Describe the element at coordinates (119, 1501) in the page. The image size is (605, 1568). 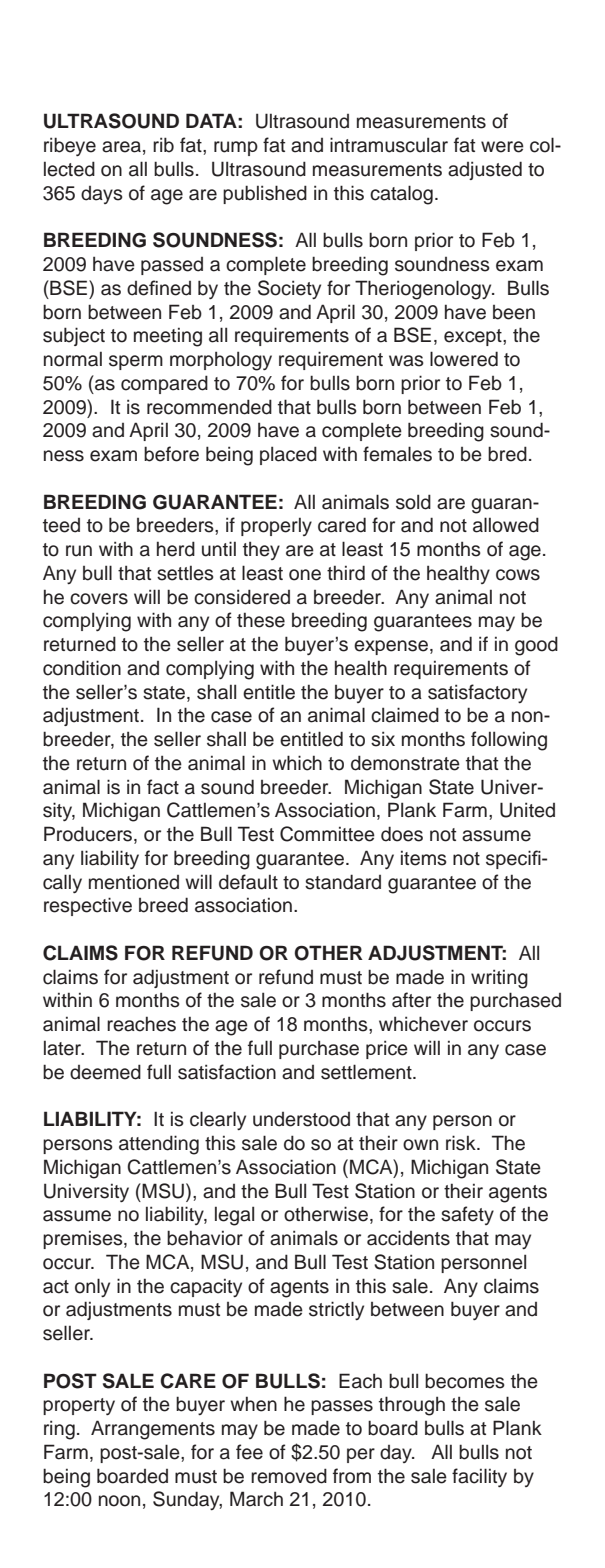
I see `noon` at that location.
